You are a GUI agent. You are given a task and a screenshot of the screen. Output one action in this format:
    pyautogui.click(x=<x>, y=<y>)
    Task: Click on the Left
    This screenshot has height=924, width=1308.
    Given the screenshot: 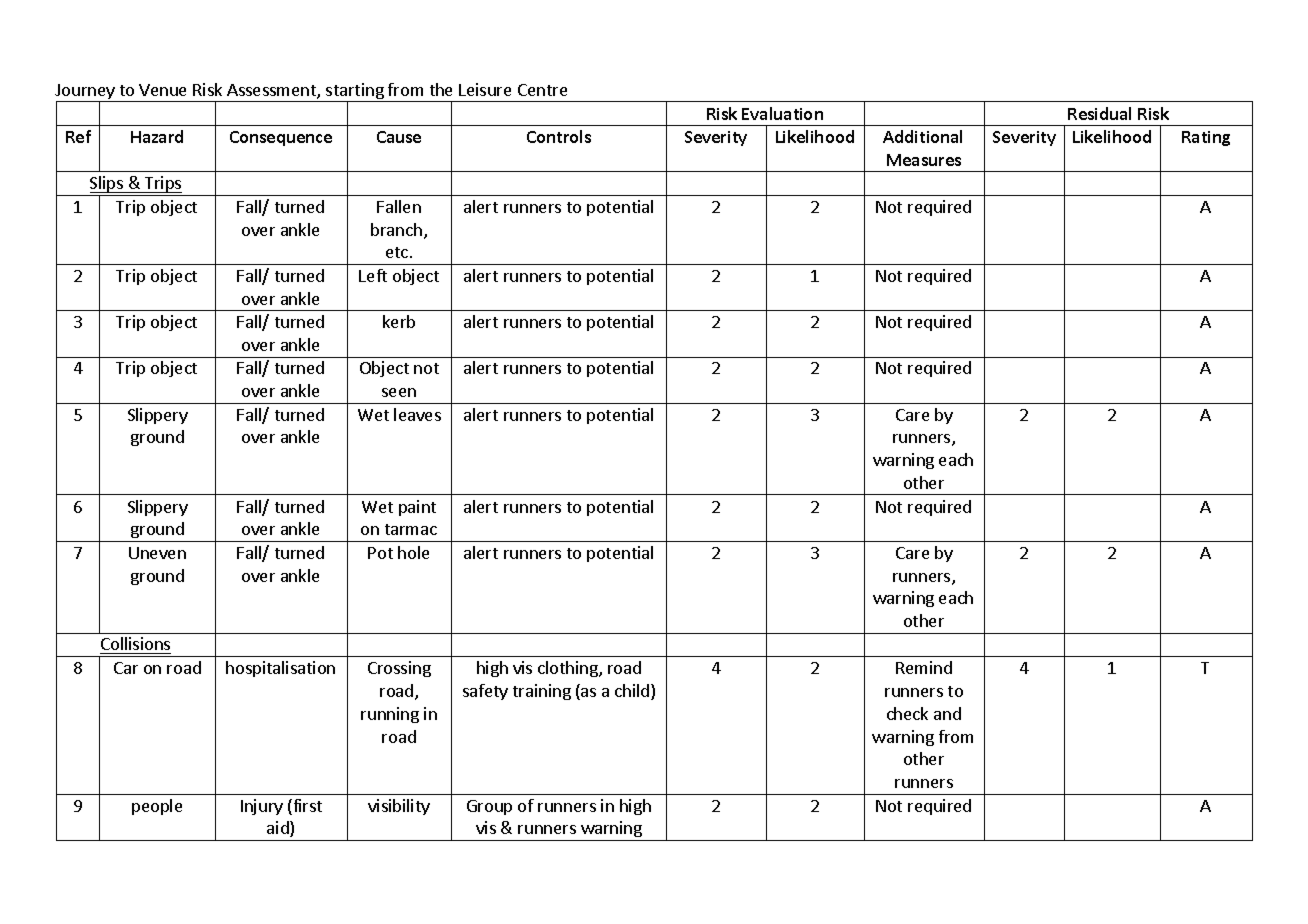 What is the action you would take?
    pyautogui.click(x=373, y=275)
